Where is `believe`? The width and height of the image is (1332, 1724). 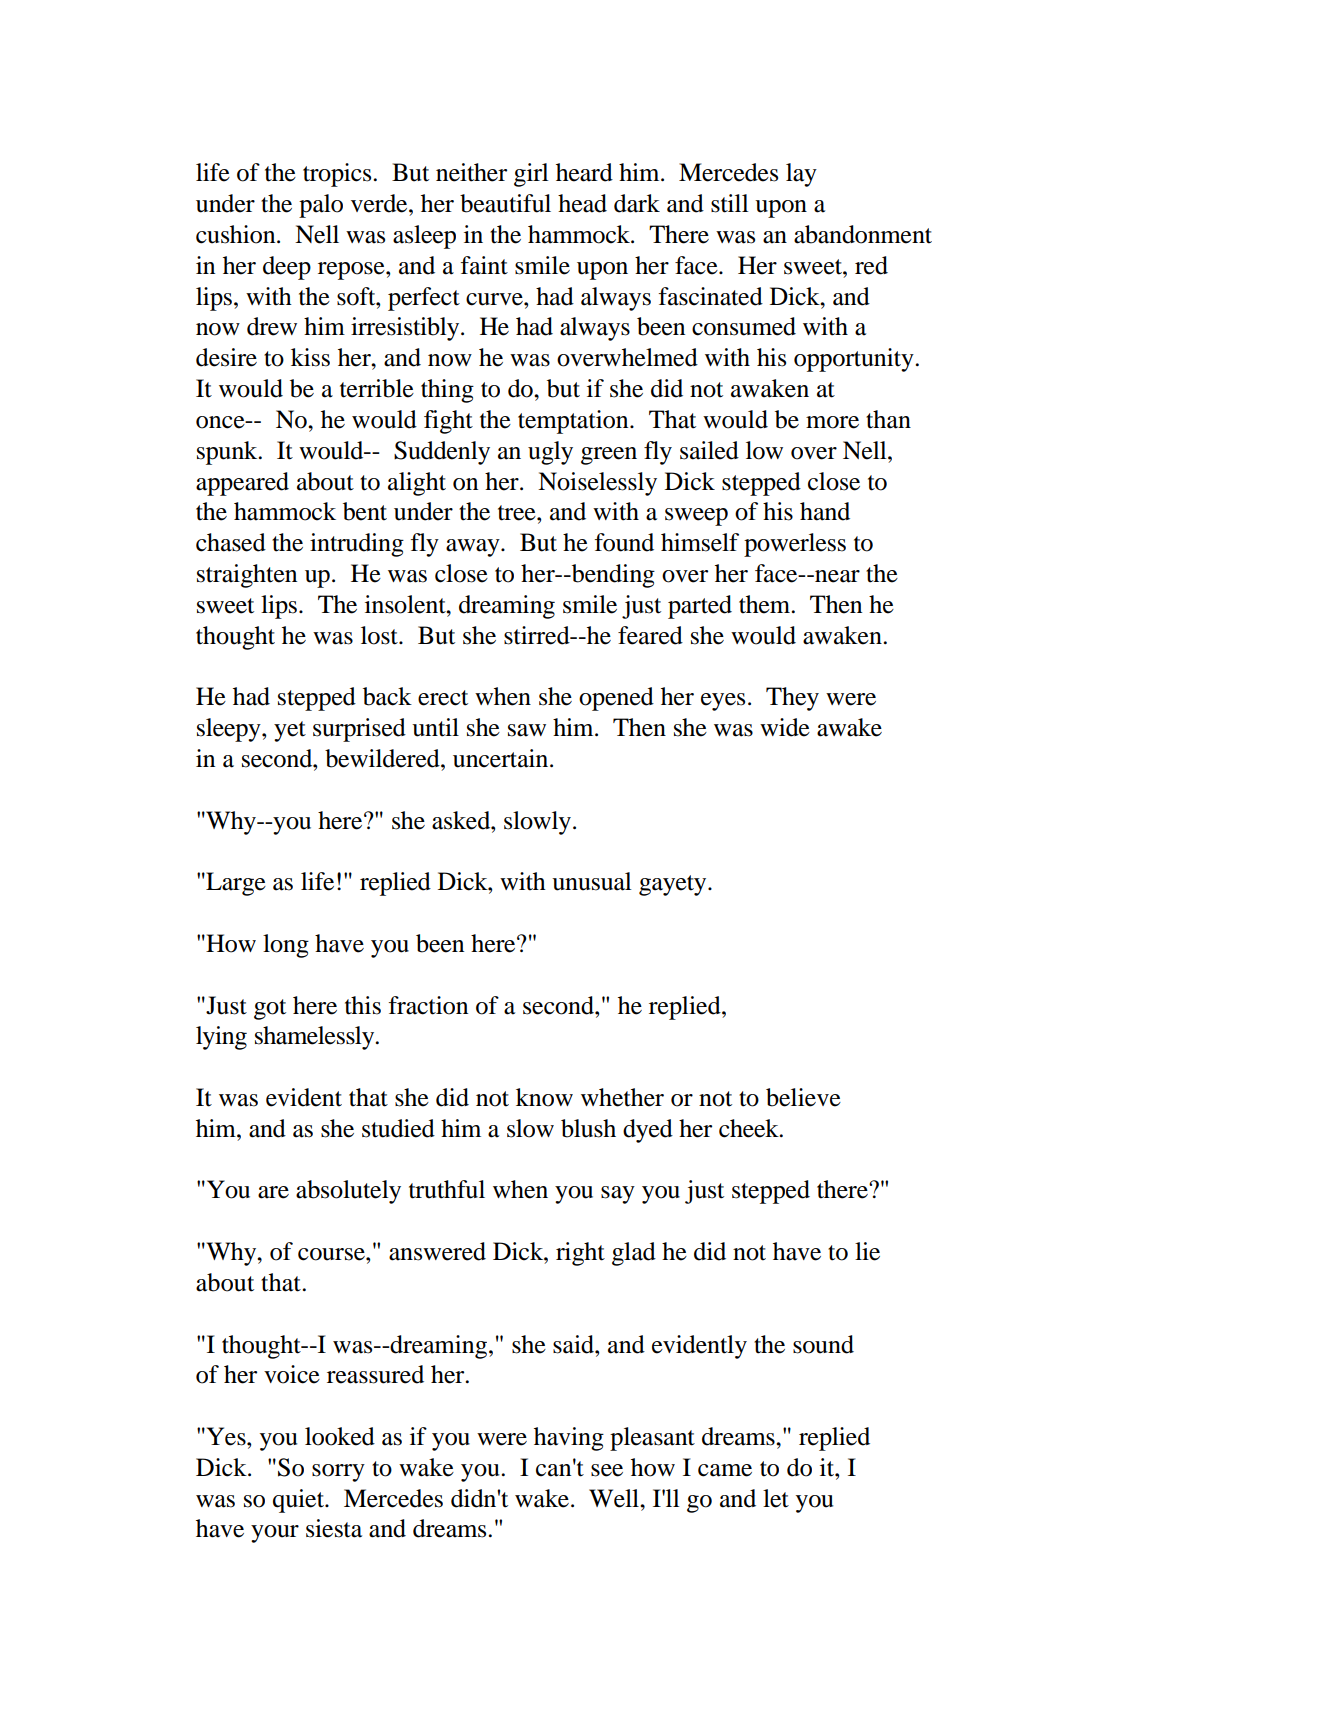
believe is located at coordinates (803, 1097).
